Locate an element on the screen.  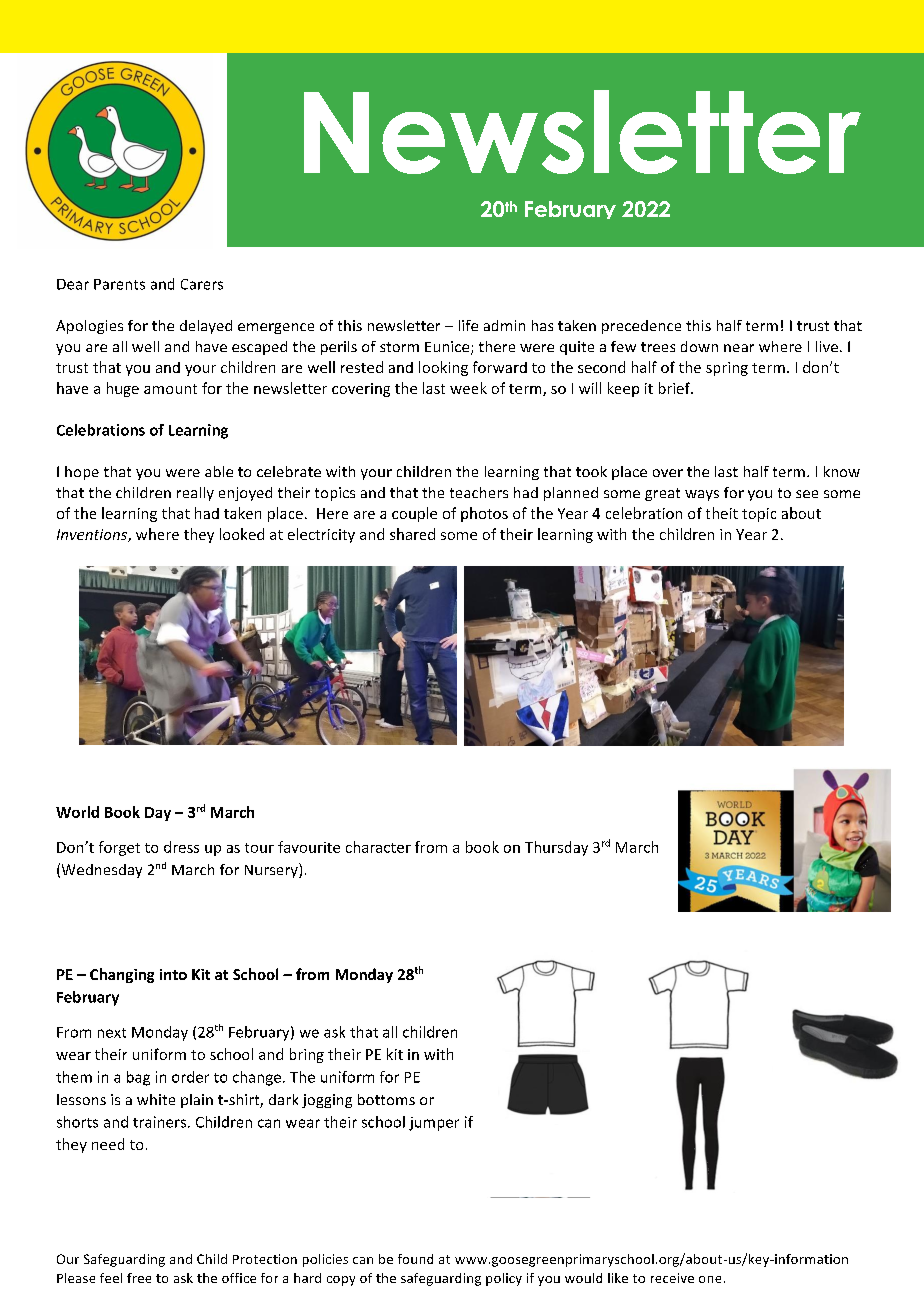
free is located at coordinates (139, 1278).
